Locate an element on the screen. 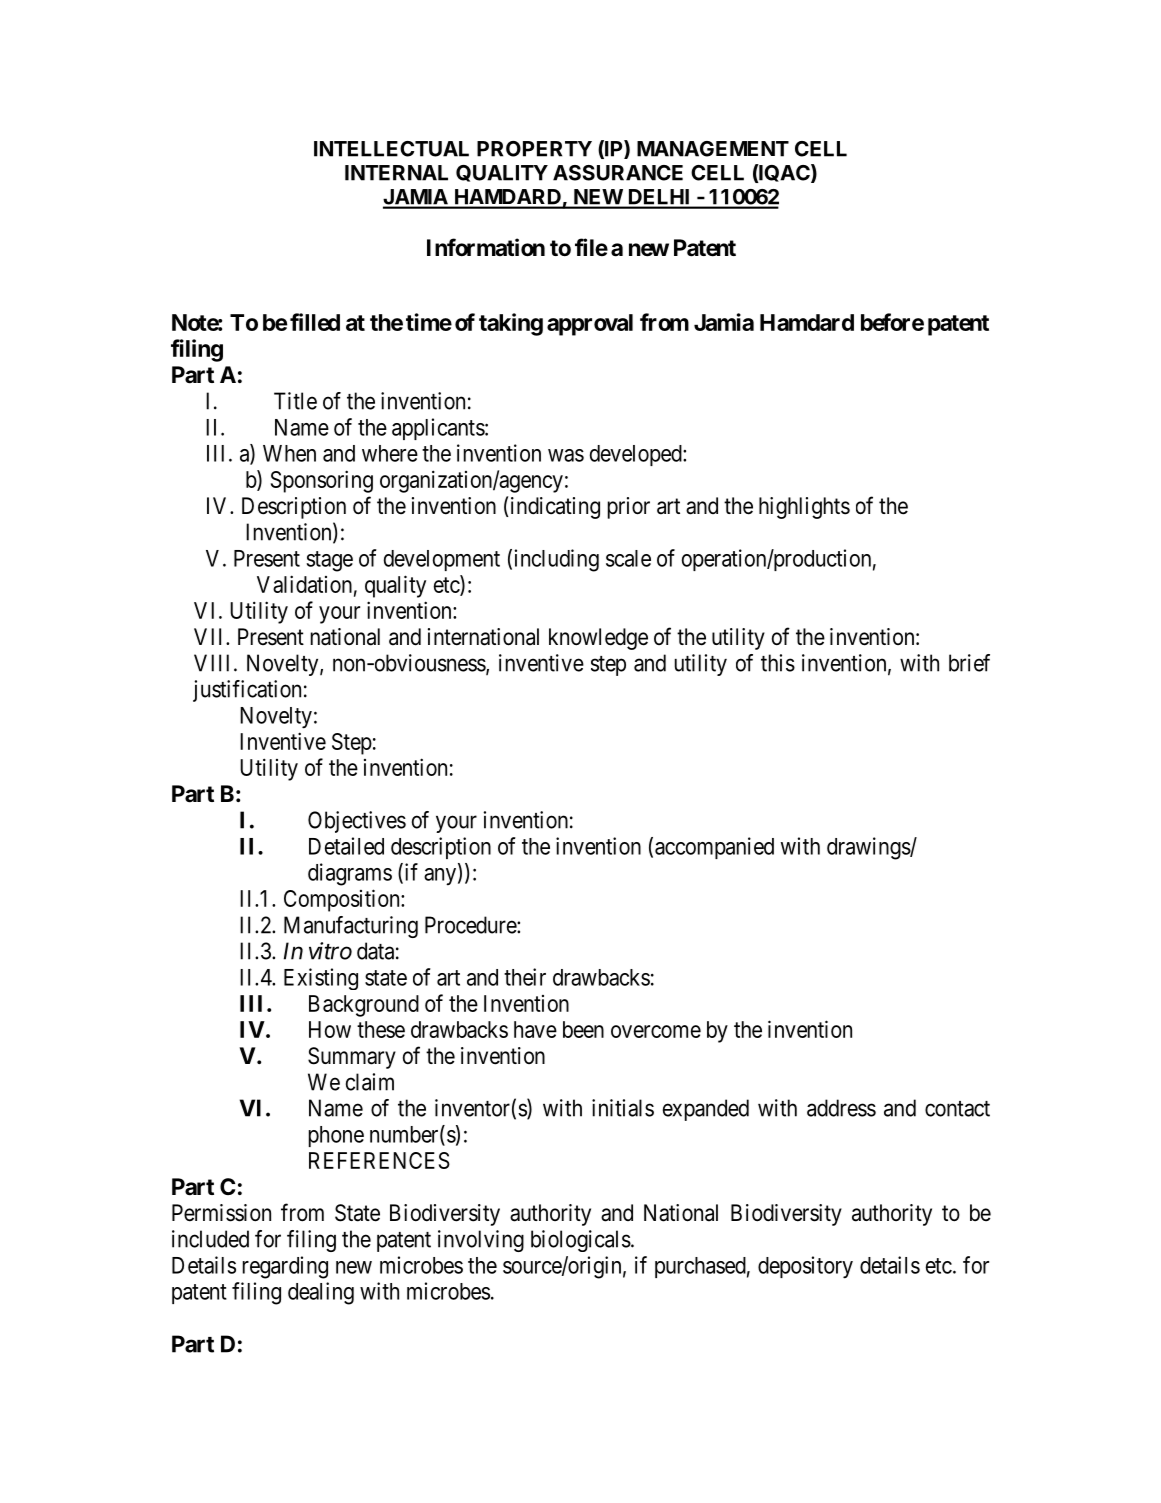 This screenshot has width=1161, height=1503. INTERNAL is located at coordinates (396, 173).
